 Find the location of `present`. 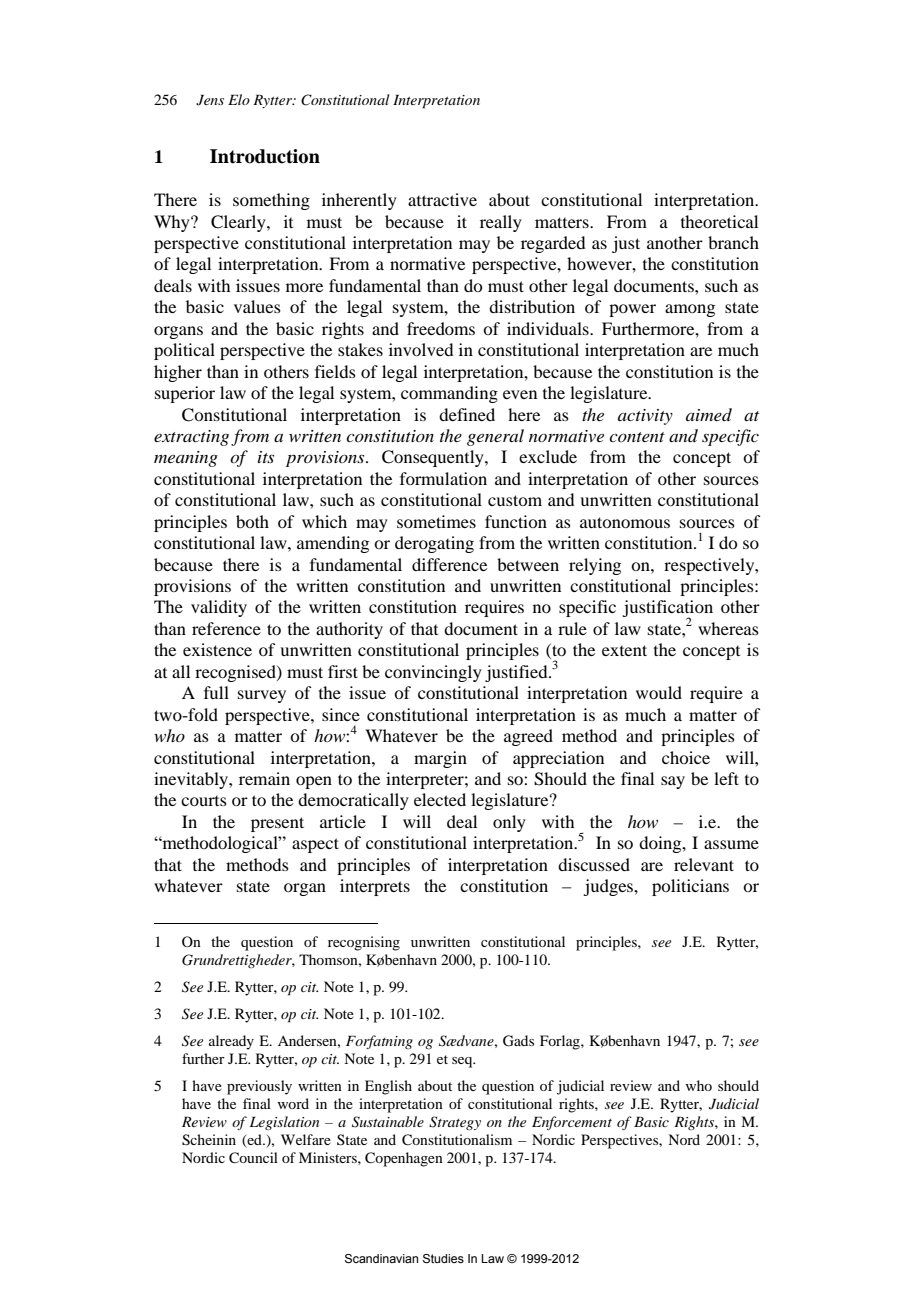

present is located at coordinates (277, 824).
